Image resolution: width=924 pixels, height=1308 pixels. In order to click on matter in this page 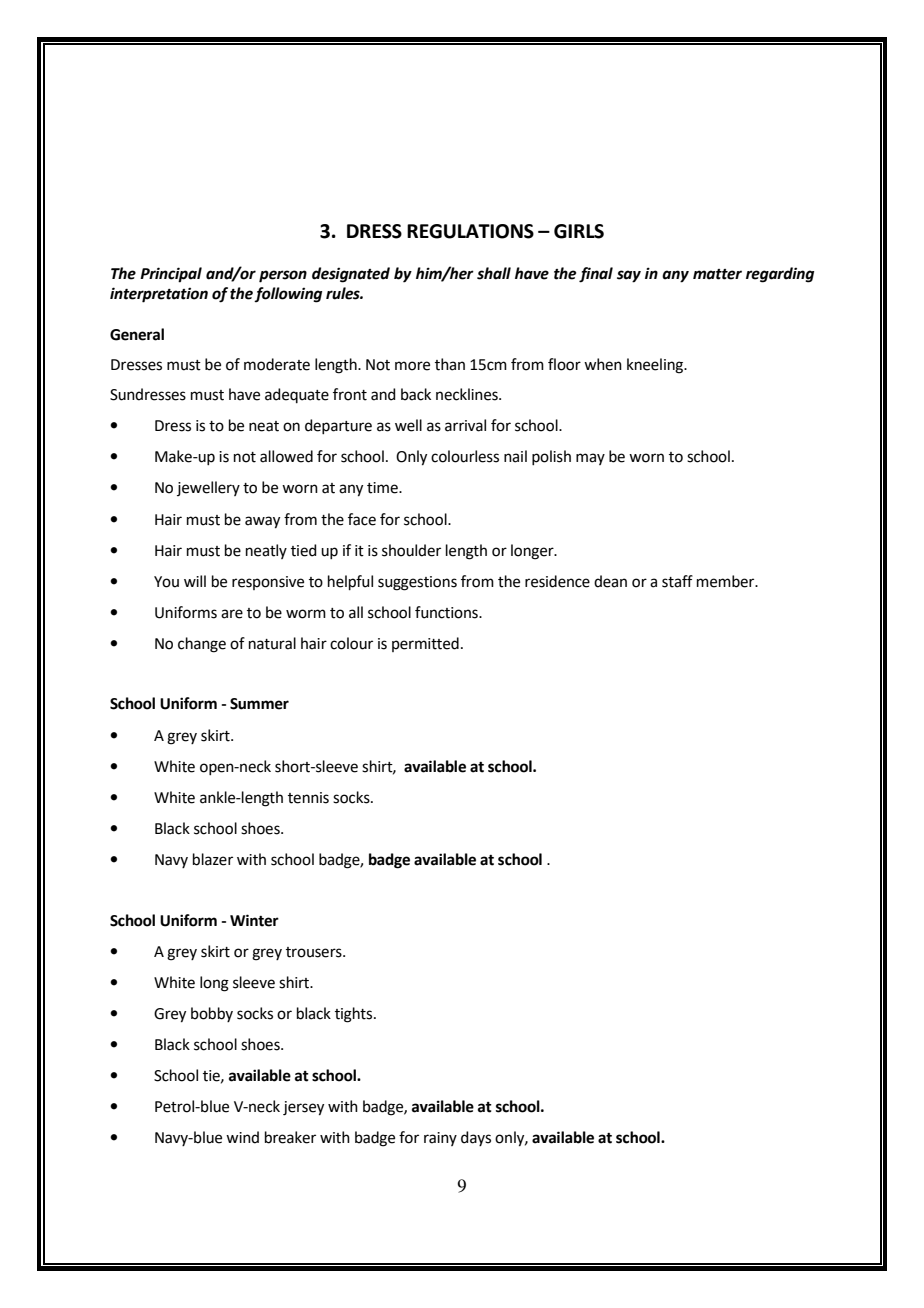, I will do `click(717, 274)`.
